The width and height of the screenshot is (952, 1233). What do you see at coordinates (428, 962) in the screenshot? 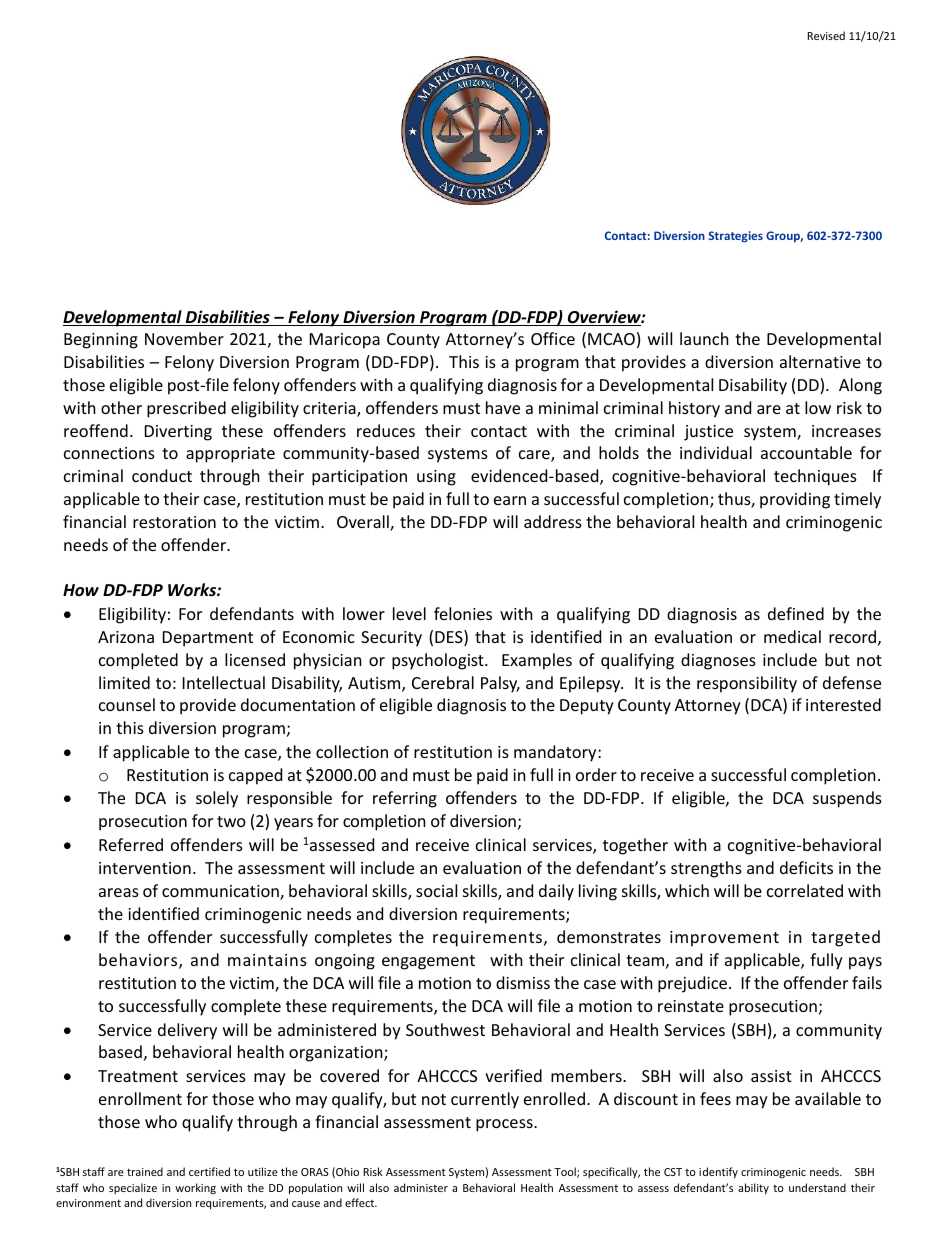
I see `engagement` at bounding box center [428, 962].
